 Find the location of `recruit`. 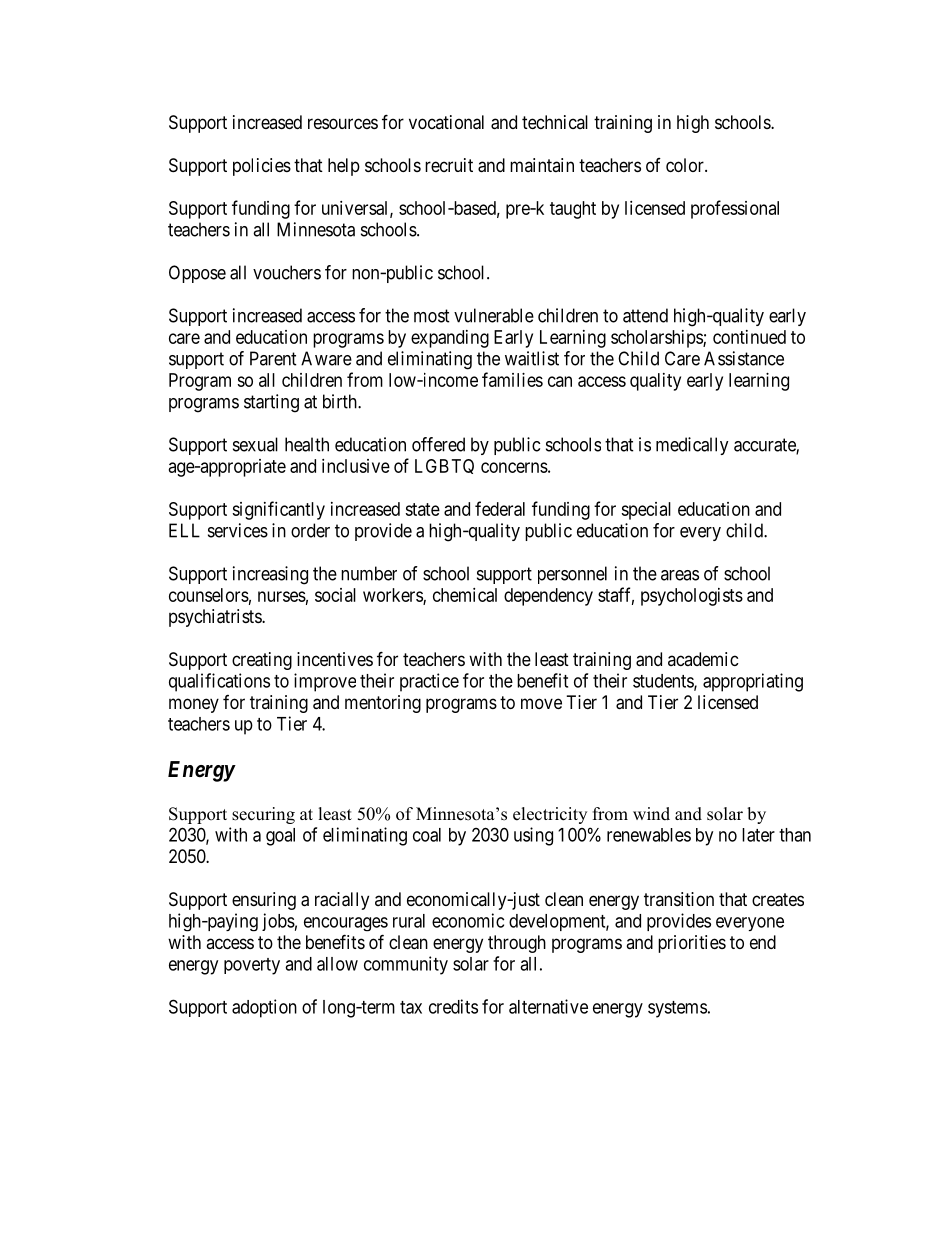

recruit is located at coordinates (449, 165).
